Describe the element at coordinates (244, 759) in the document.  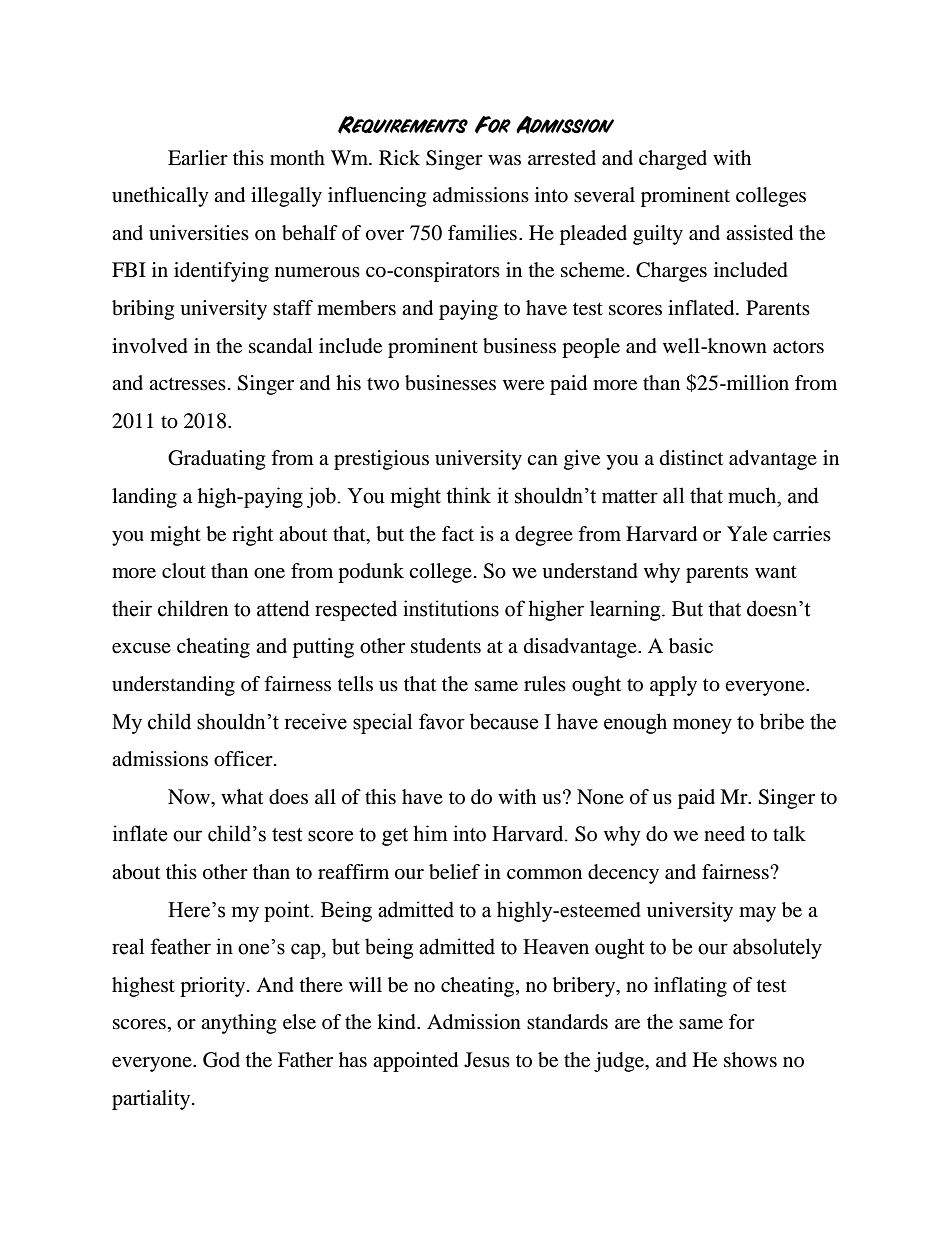
I see `officer` at that location.
